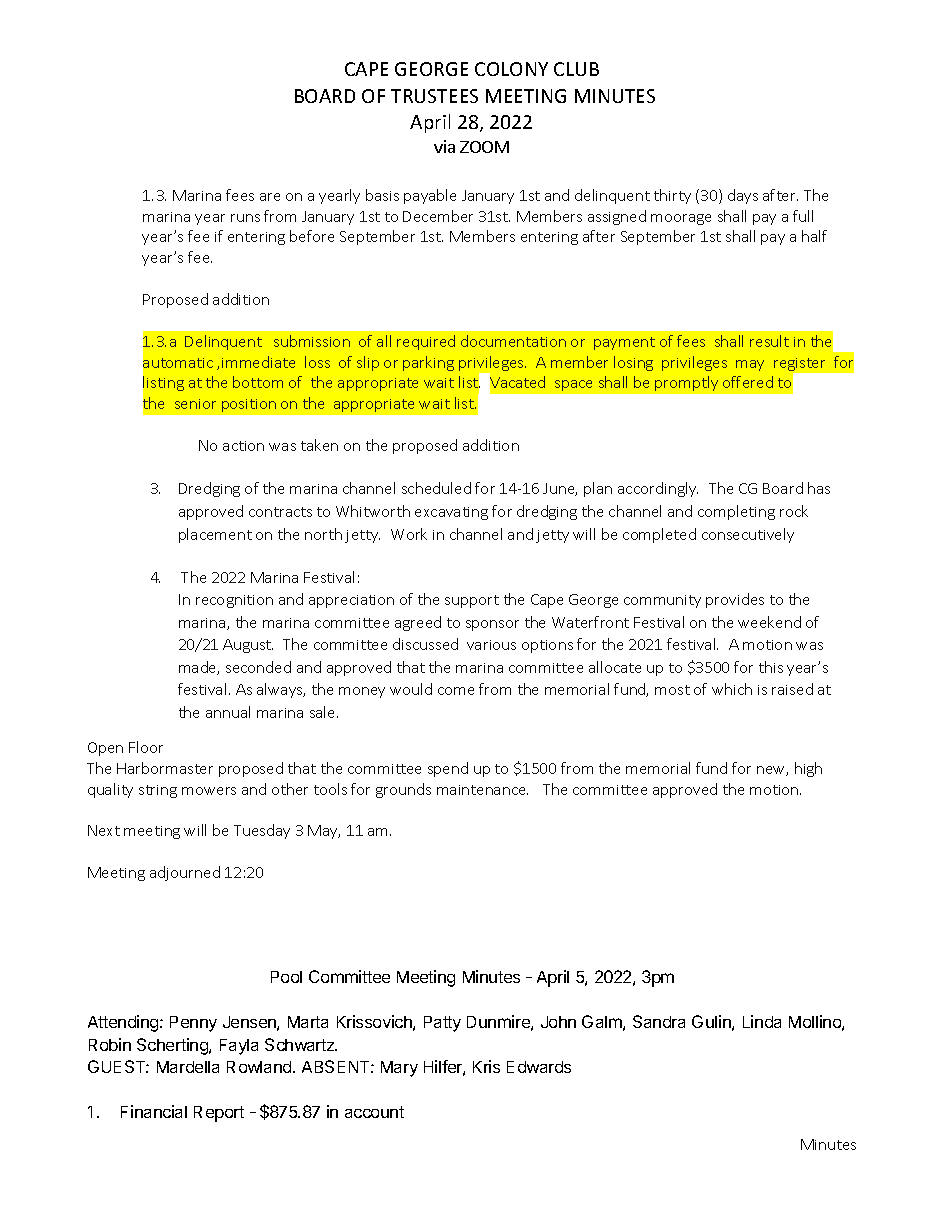 This screenshot has height=1232, width=952. What do you see at coordinates (195, 404) in the screenshot?
I see `senior` at bounding box center [195, 404].
